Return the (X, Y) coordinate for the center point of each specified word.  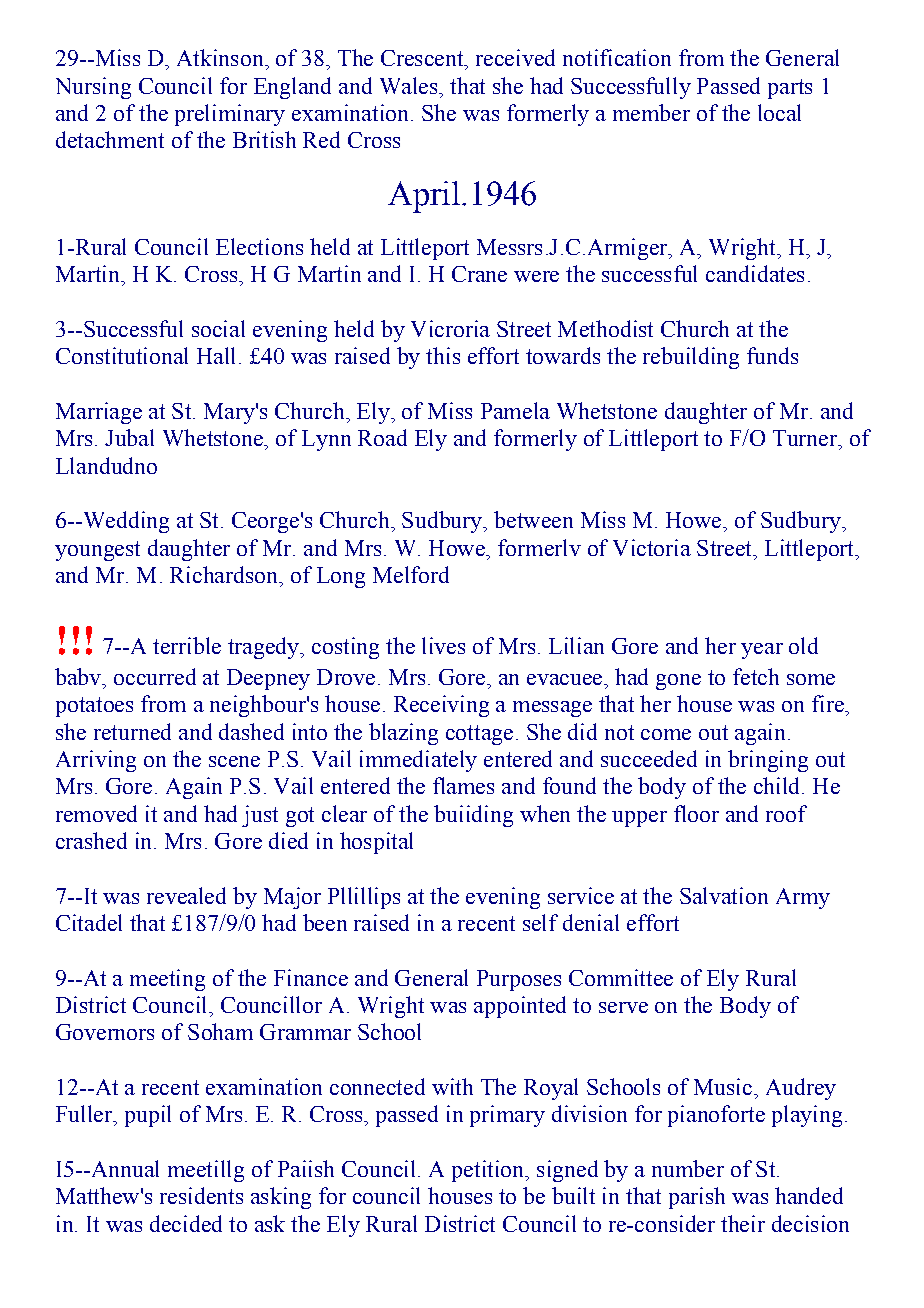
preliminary (230, 115)
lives (443, 645)
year (762, 651)
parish (697, 1198)
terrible (187, 645)
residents (201, 1195)
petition (489, 1171)
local (779, 112)
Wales (410, 85)
